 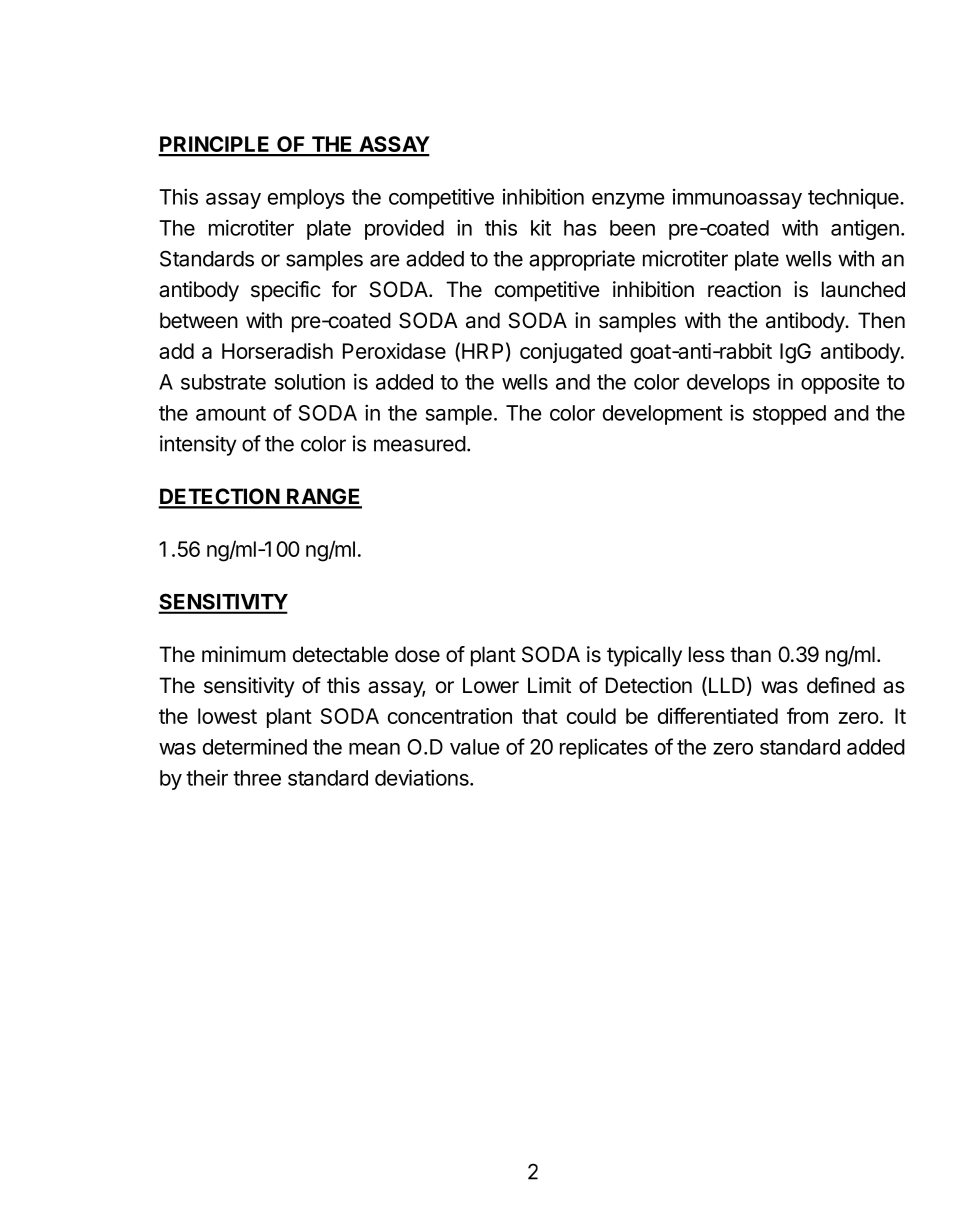 What do you see at coordinates (420, 444) in the screenshot?
I see `measured` at bounding box center [420, 444].
